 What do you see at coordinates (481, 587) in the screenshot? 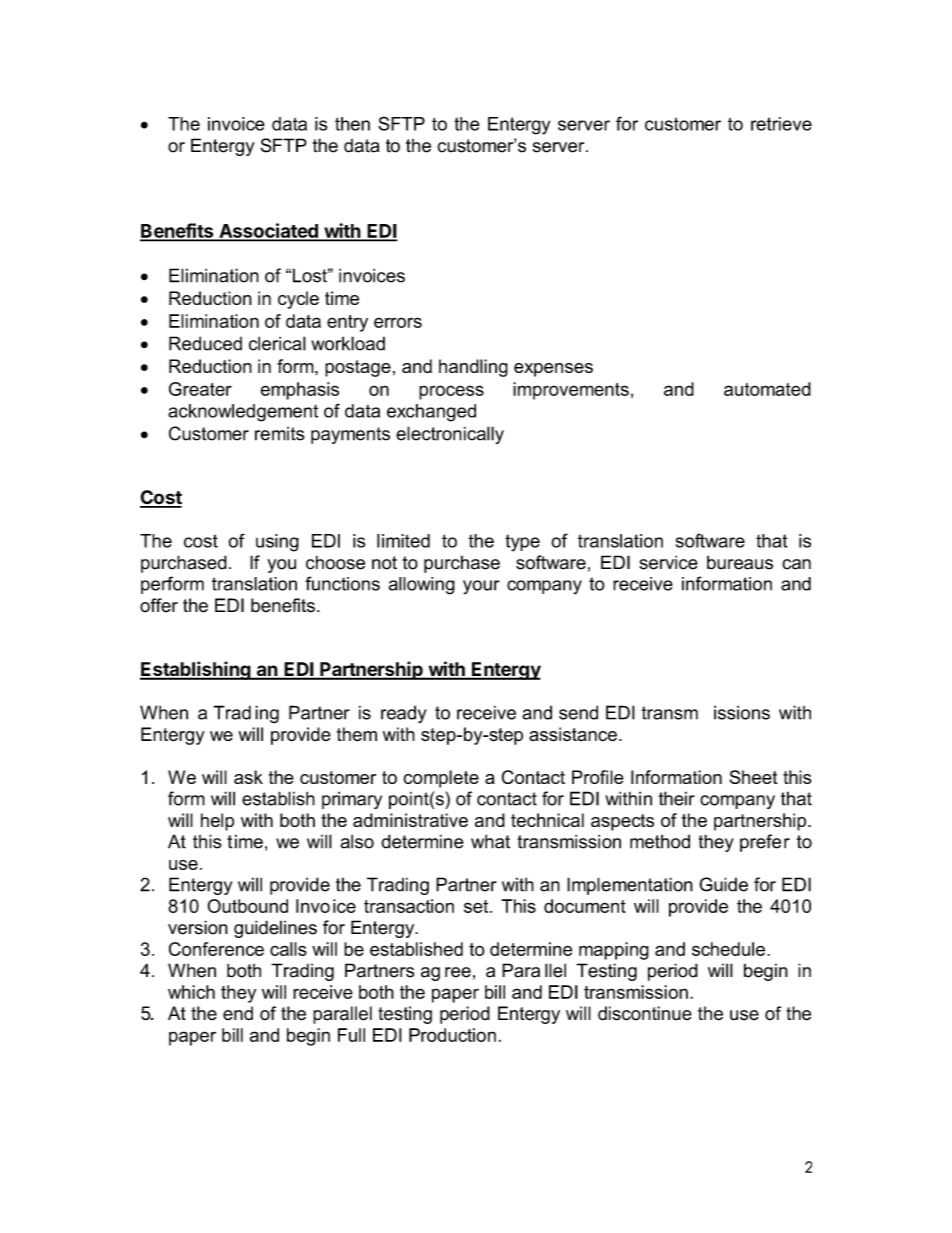
I see `your` at bounding box center [481, 587].
